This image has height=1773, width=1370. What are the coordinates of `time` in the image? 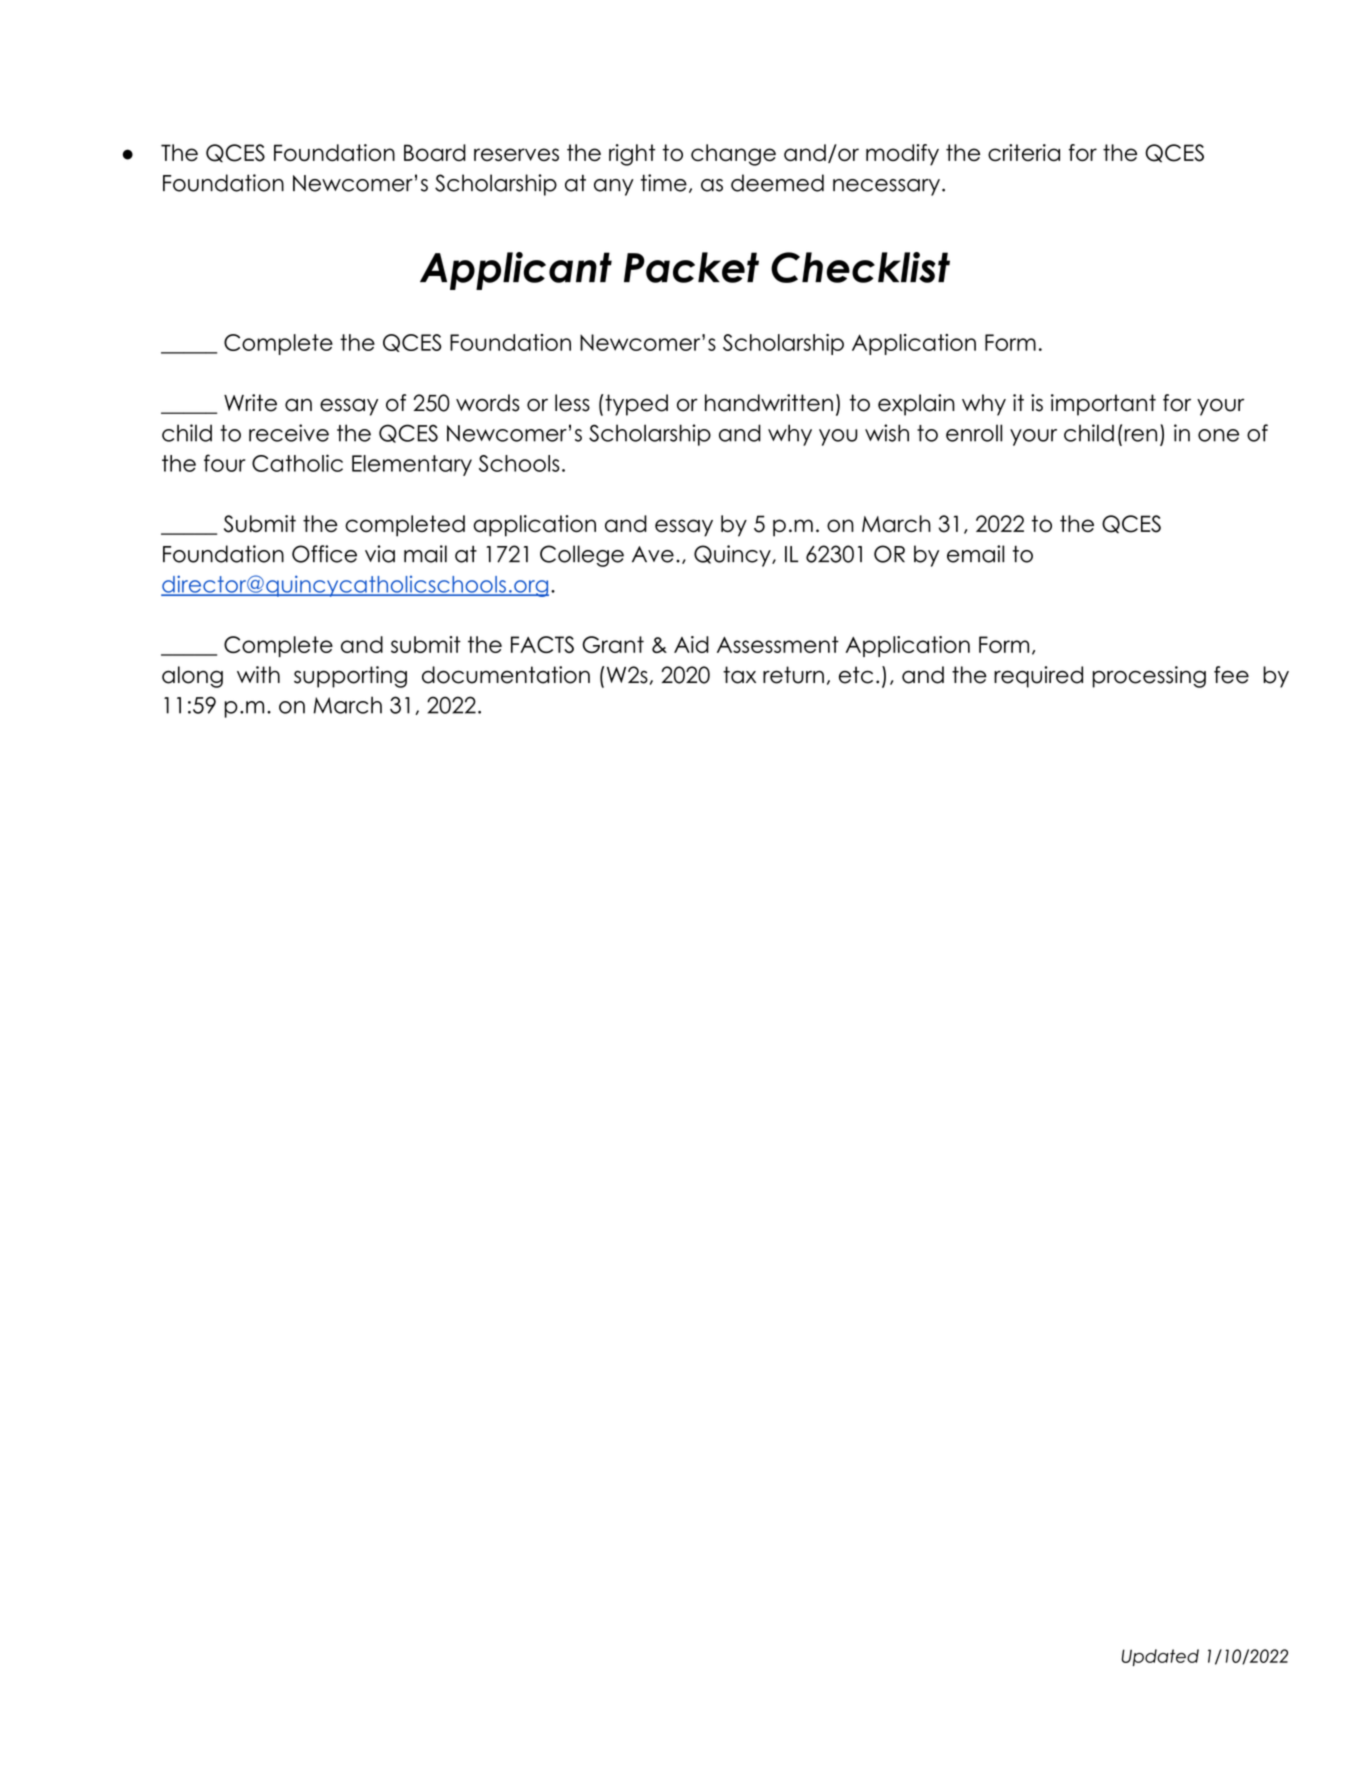 It's located at (664, 183).
